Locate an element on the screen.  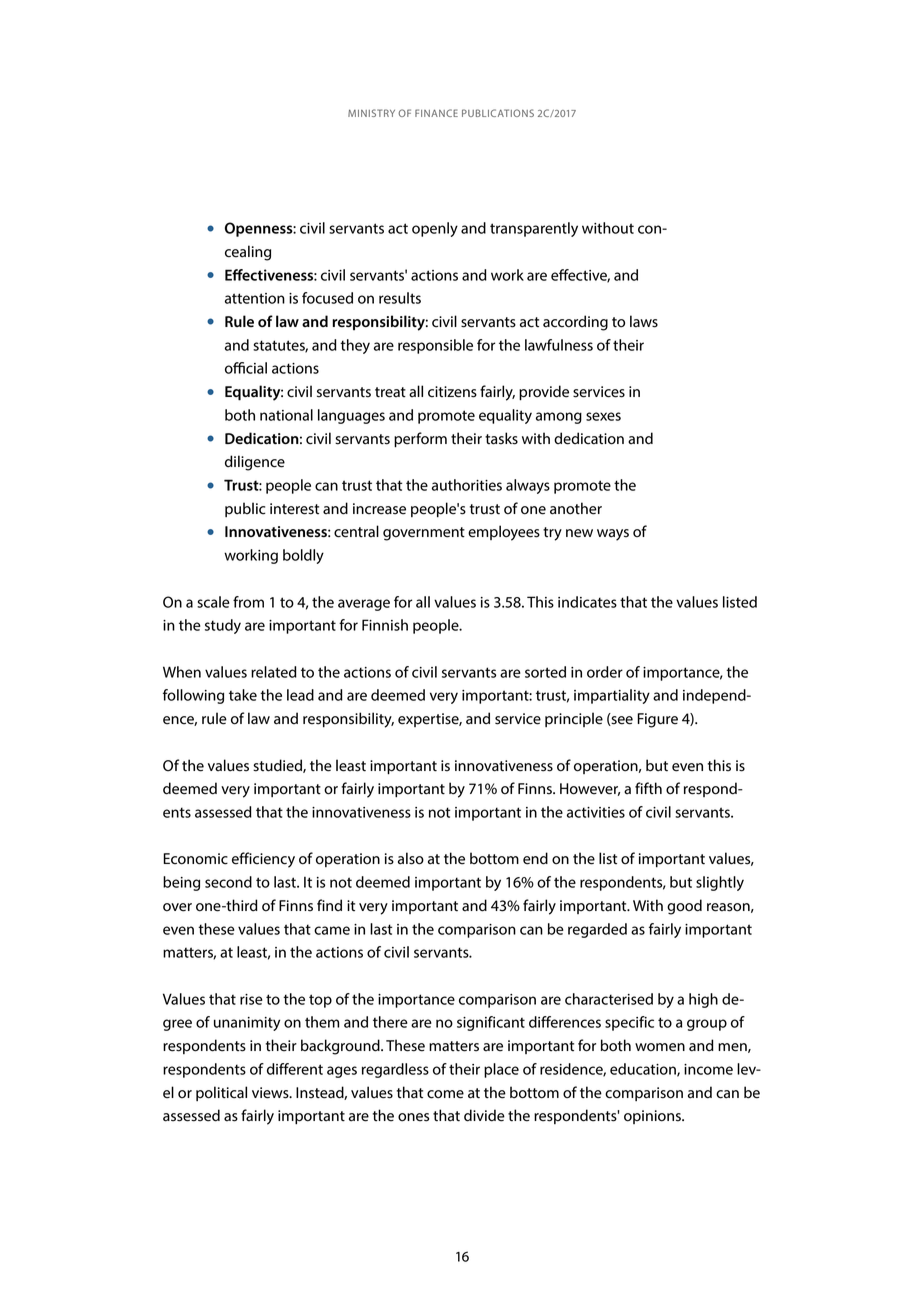
political is located at coordinates (221, 1093).
